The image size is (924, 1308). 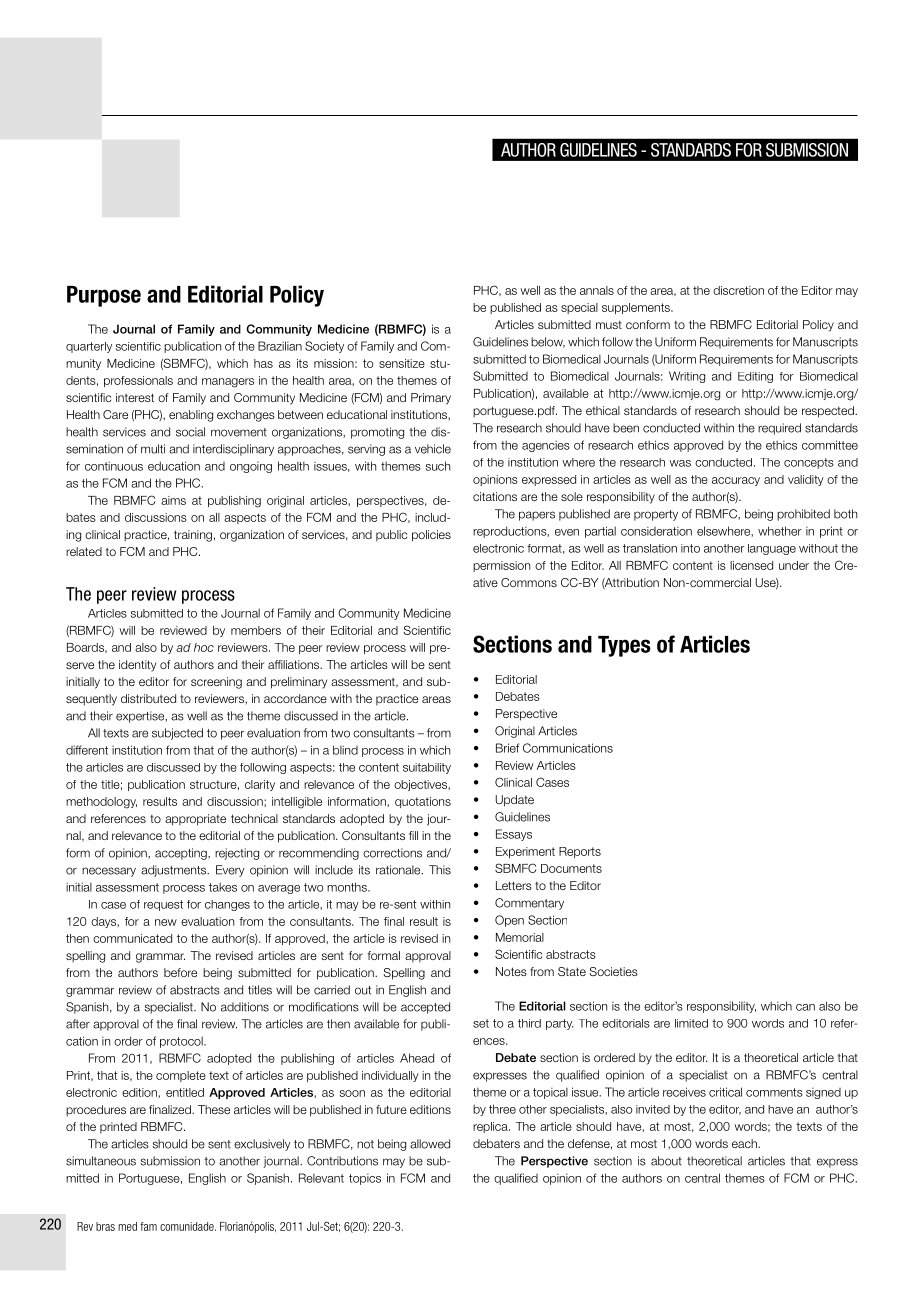 I want to click on discretion, so click(x=738, y=290).
